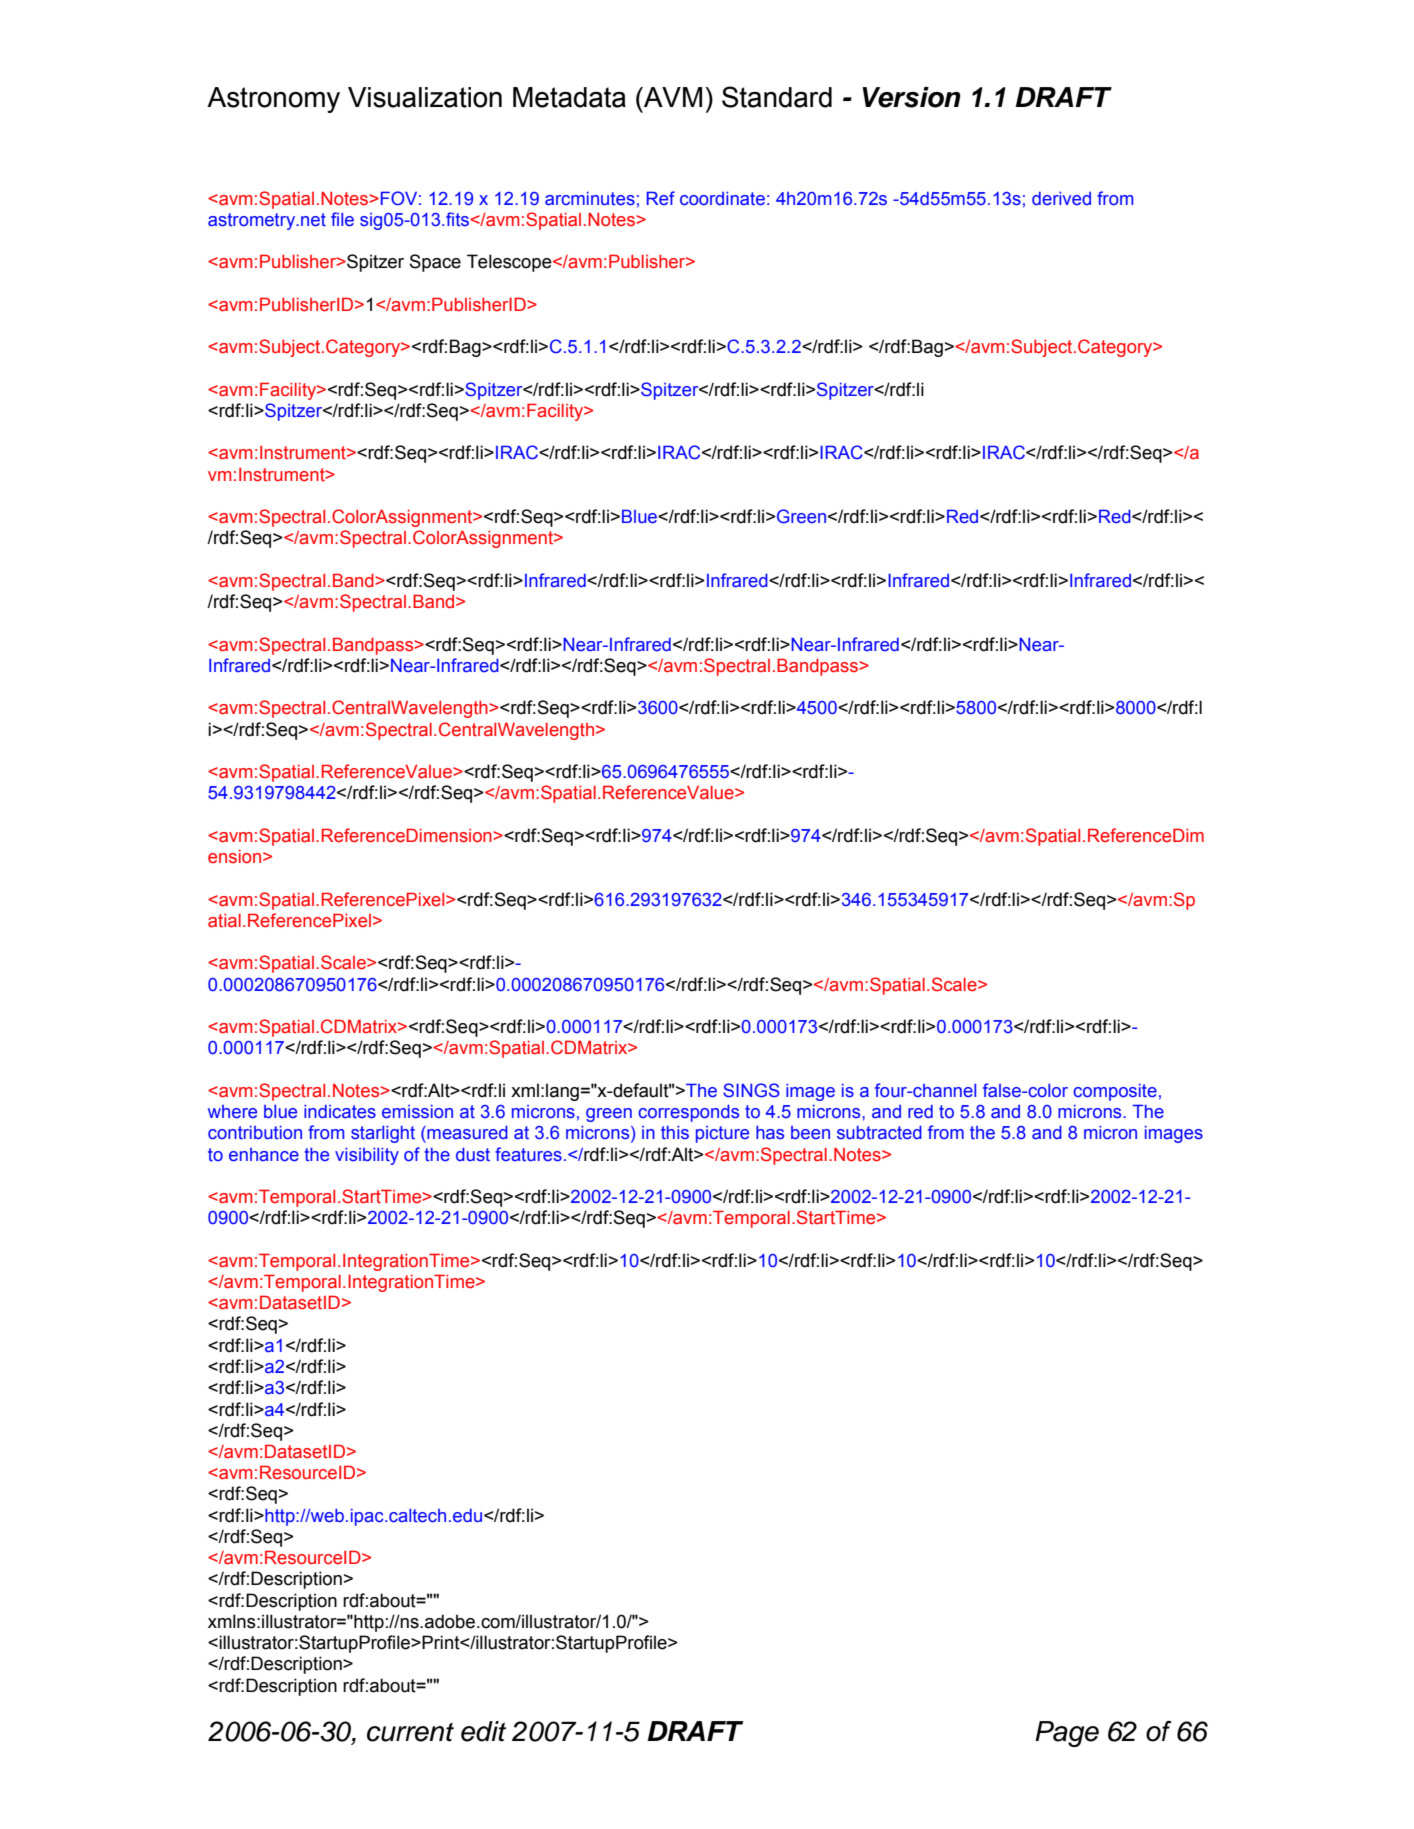 The width and height of the image is (1414, 1829). What do you see at coordinates (1061, 199) in the image?
I see `derived` at bounding box center [1061, 199].
